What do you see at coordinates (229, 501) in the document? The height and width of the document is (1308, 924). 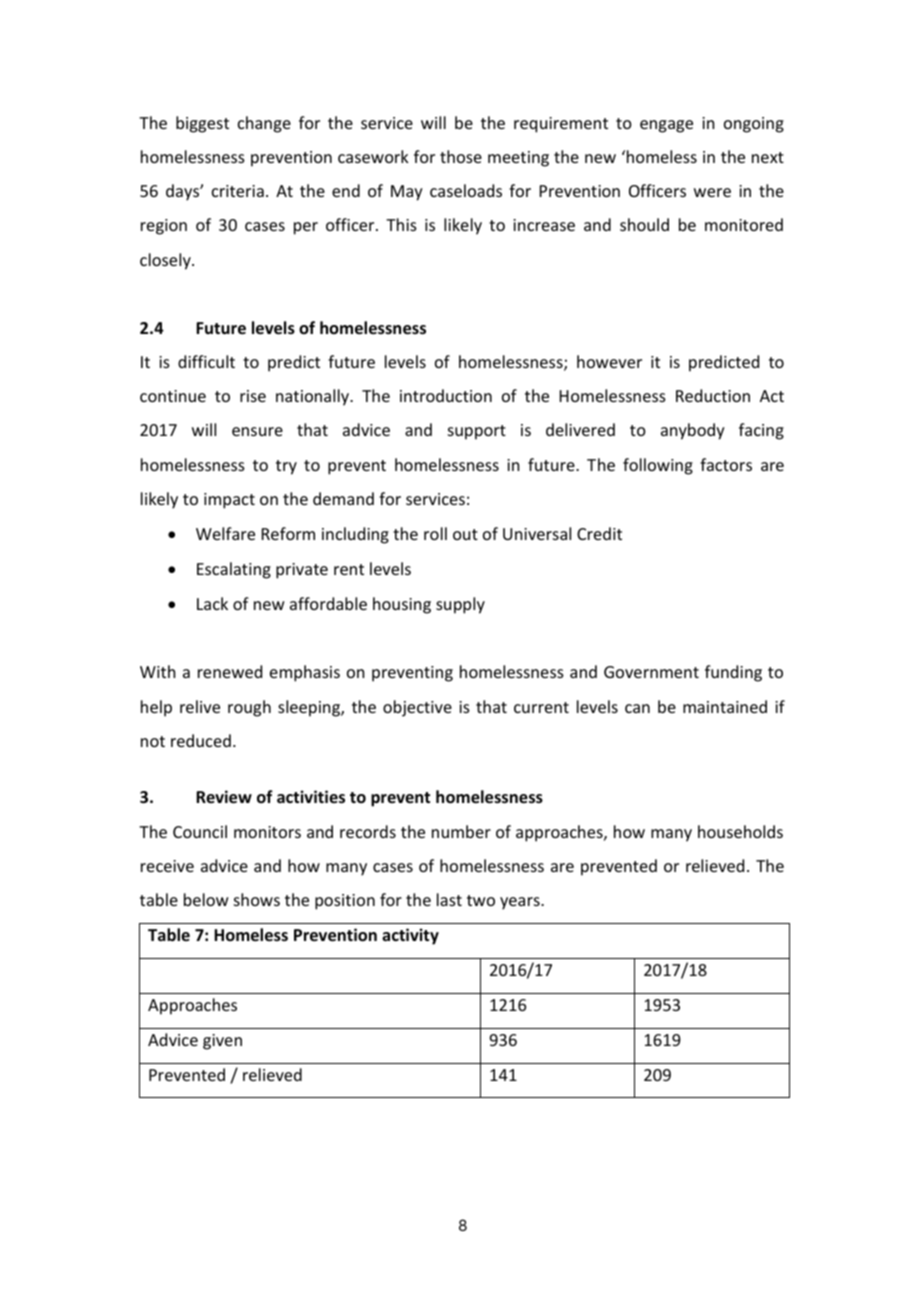 I see `impact` at bounding box center [229, 501].
